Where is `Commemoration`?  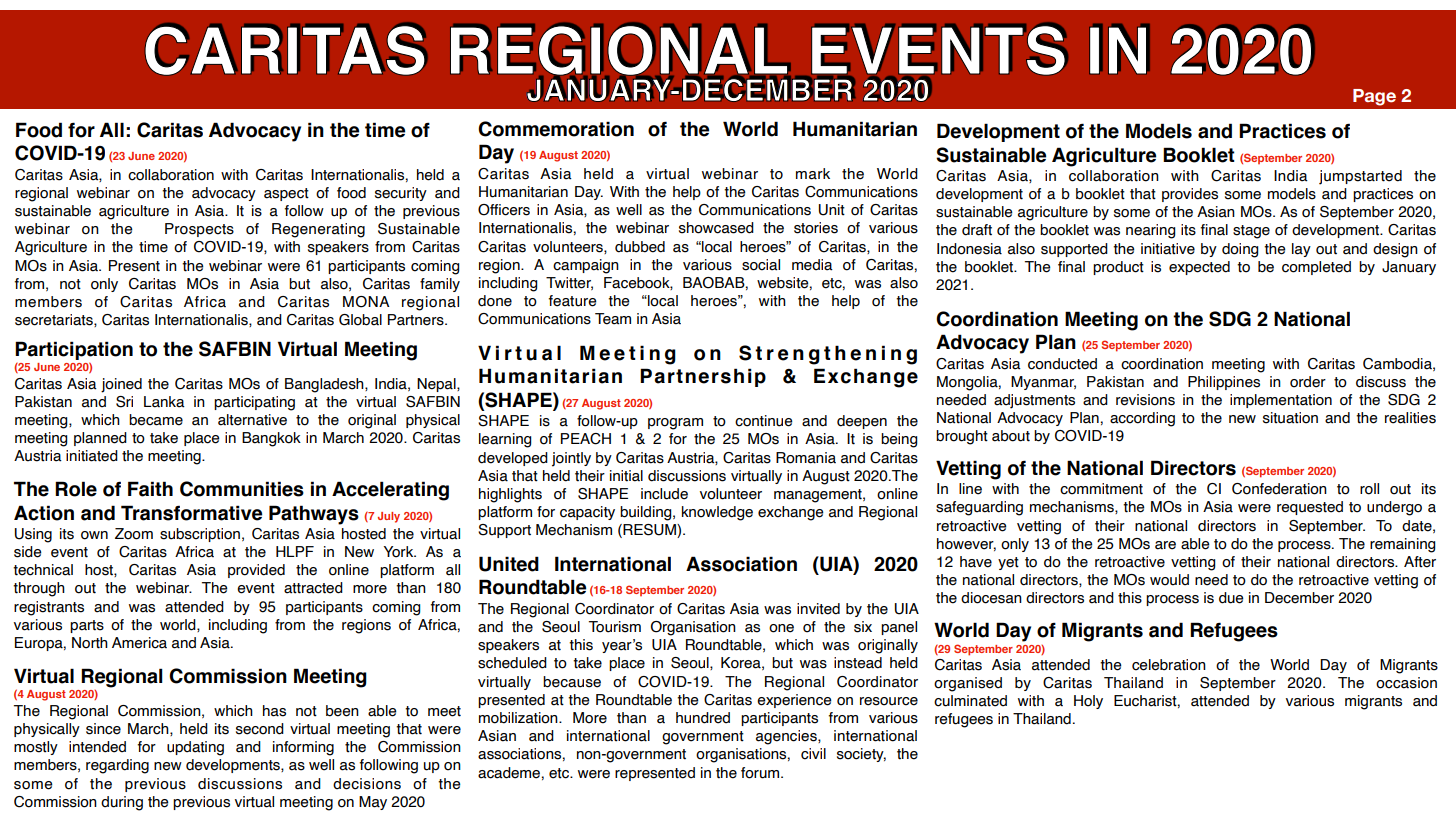
Commemoration is located at coordinates (556, 129).
